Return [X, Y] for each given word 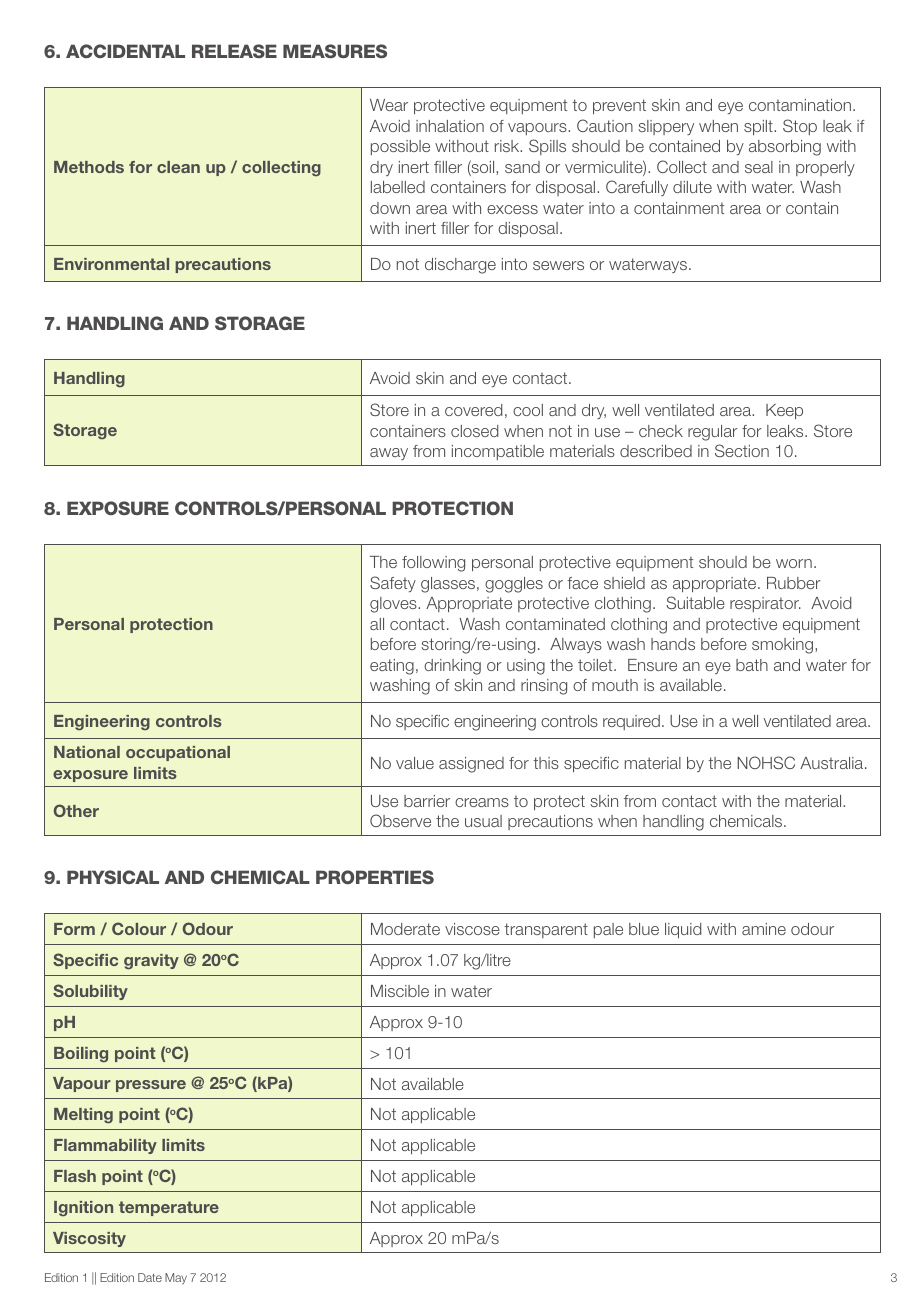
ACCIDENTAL [125, 51]
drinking [452, 667]
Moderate [405, 929]
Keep [784, 411]
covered [473, 410]
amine [764, 929]
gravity [151, 962]
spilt [759, 127]
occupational [178, 753]
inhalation [450, 126]
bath [752, 665]
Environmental [111, 264]
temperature [169, 1208]
